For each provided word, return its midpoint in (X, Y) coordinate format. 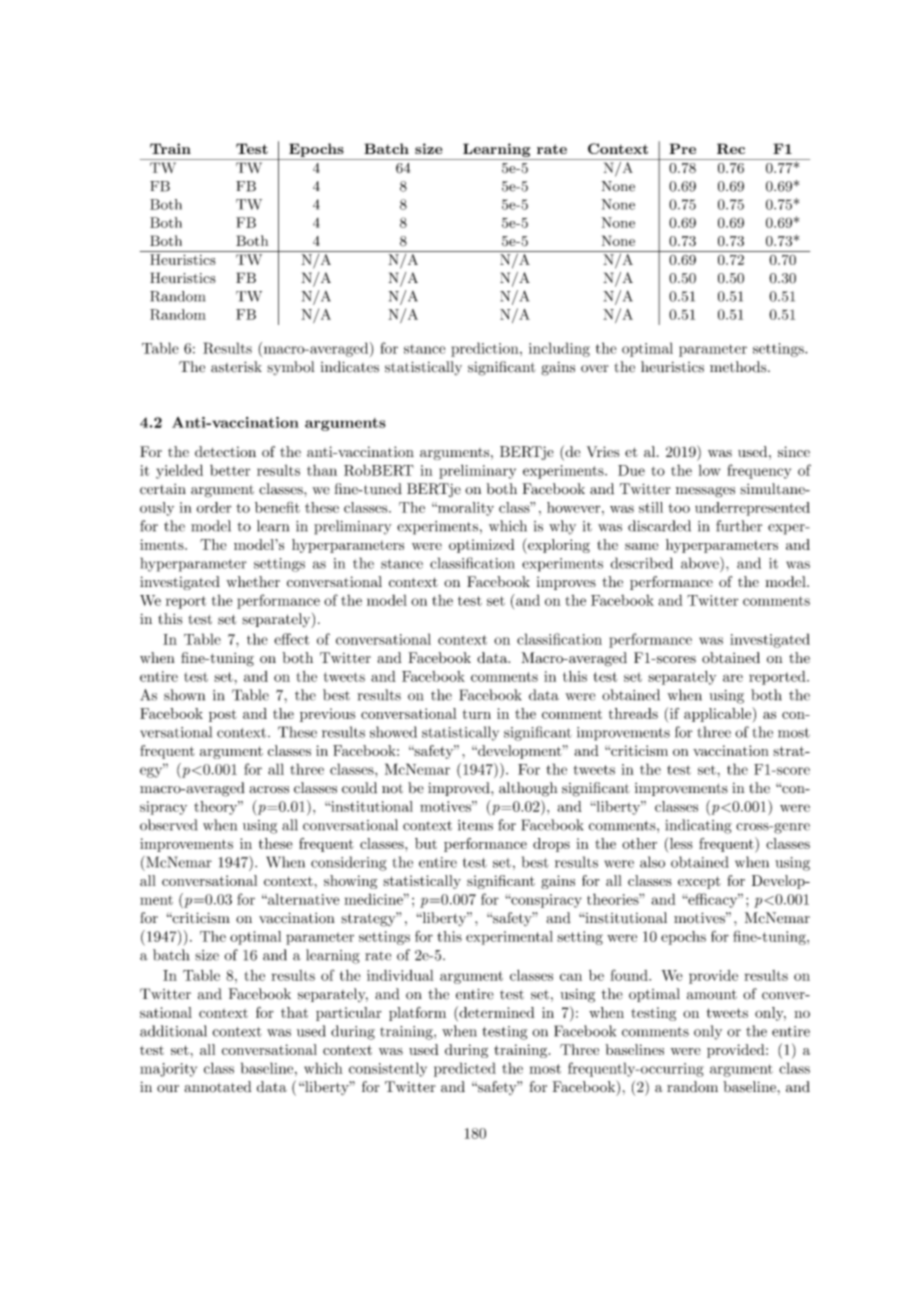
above (701, 563)
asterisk (236, 367)
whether (253, 581)
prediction (486, 349)
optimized (482, 546)
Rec (731, 148)
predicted (465, 1069)
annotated (218, 1086)
